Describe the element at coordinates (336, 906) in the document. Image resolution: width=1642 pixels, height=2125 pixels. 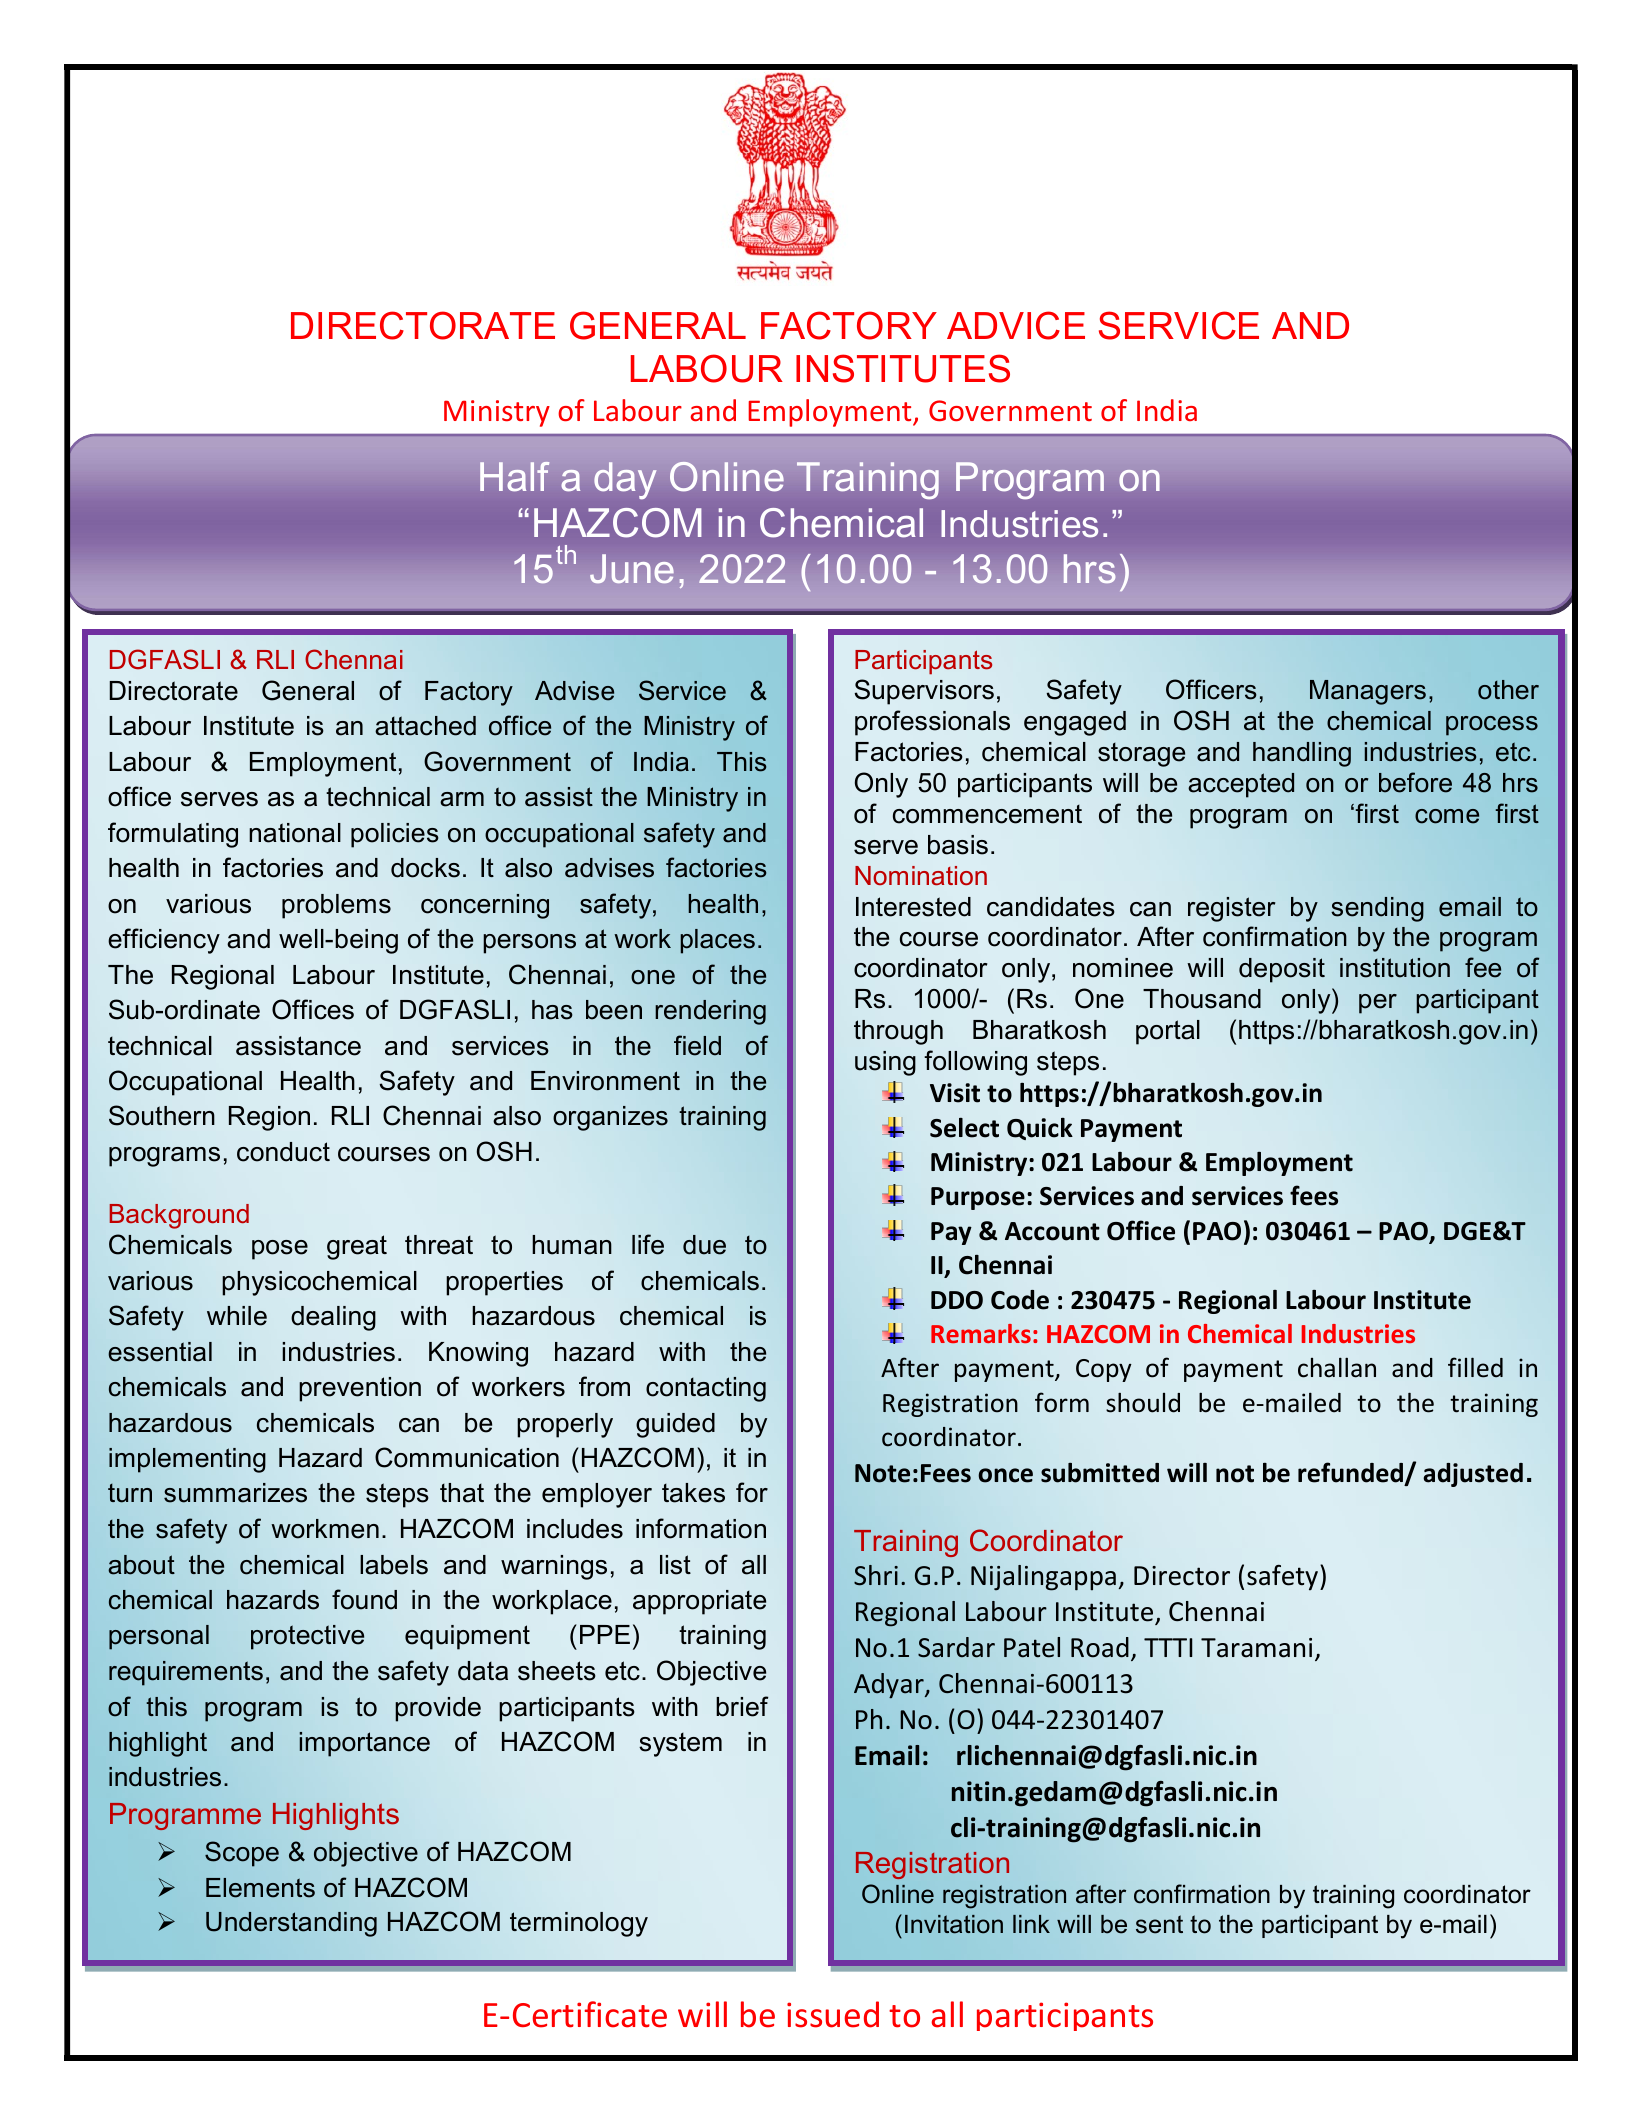
I see `problems` at that location.
